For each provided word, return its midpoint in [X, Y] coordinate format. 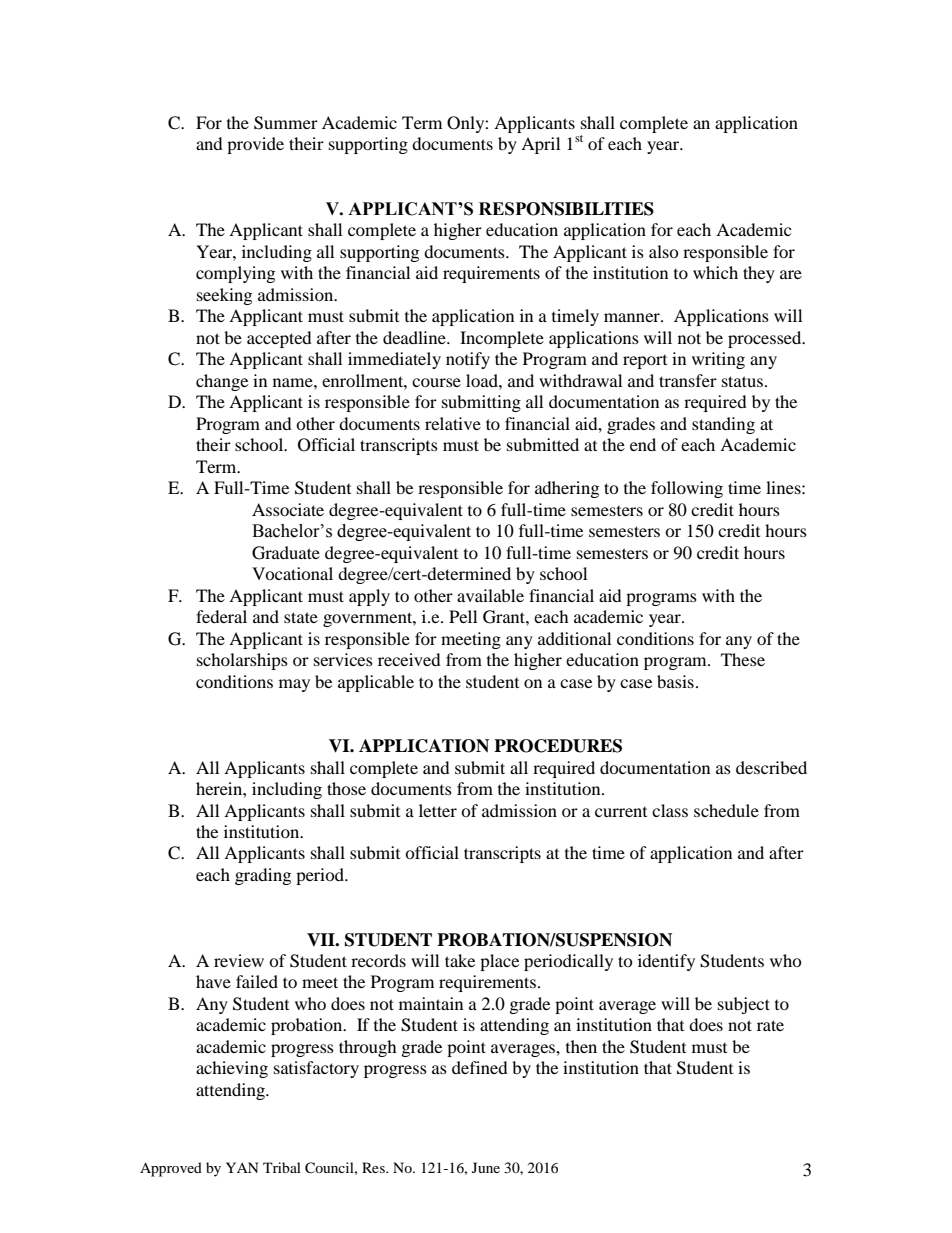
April [540, 145]
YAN [242, 1167]
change [222, 382]
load [483, 380]
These [743, 659]
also [664, 251]
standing [723, 425]
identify [666, 962]
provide [255, 145]
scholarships [242, 661]
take [460, 960]
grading [263, 876]
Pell [463, 616]
